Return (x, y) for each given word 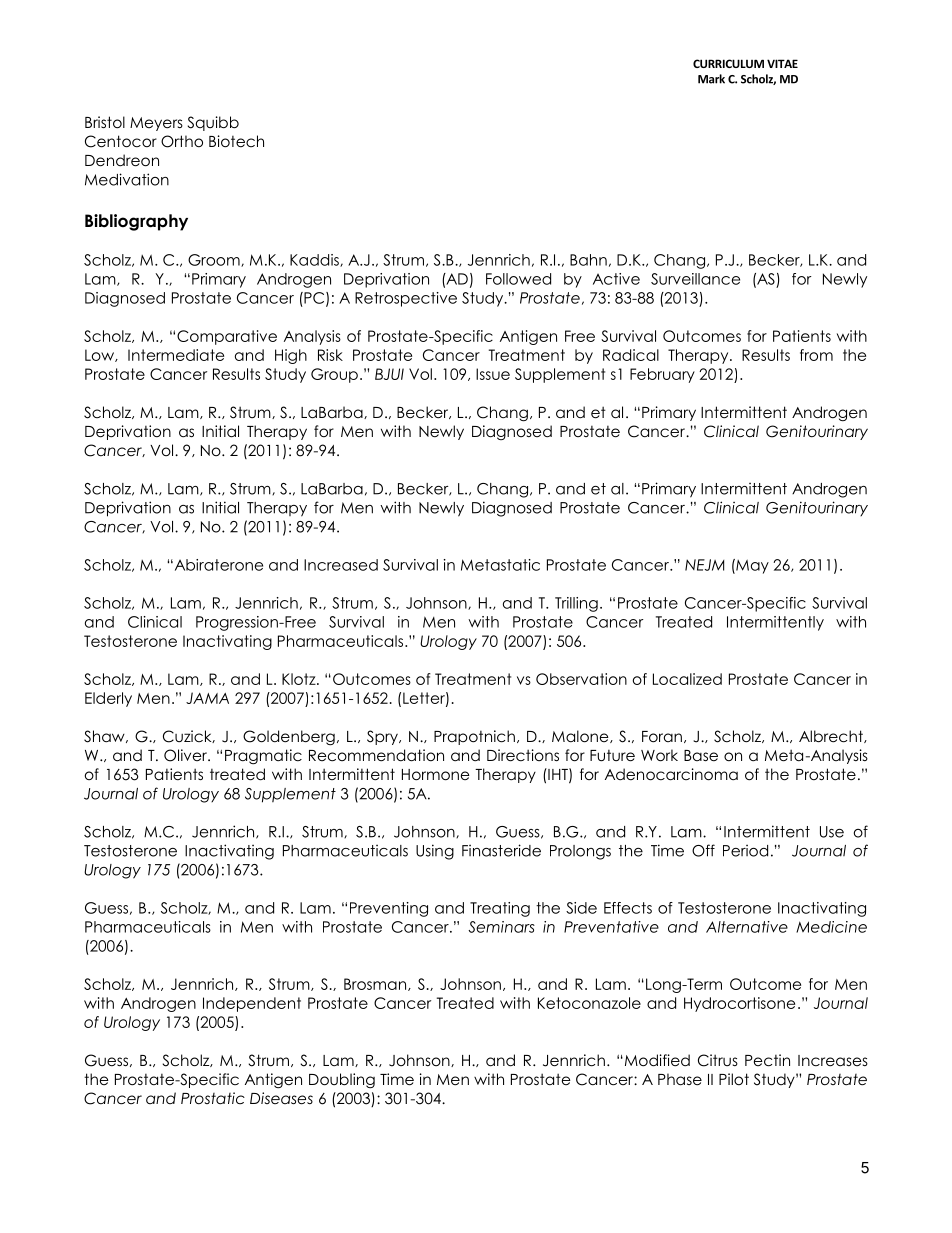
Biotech (236, 141)
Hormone (436, 775)
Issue (493, 374)
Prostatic (213, 1098)
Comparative (227, 337)
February (662, 375)
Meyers (156, 124)
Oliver (186, 755)
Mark (711, 79)
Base (701, 755)
